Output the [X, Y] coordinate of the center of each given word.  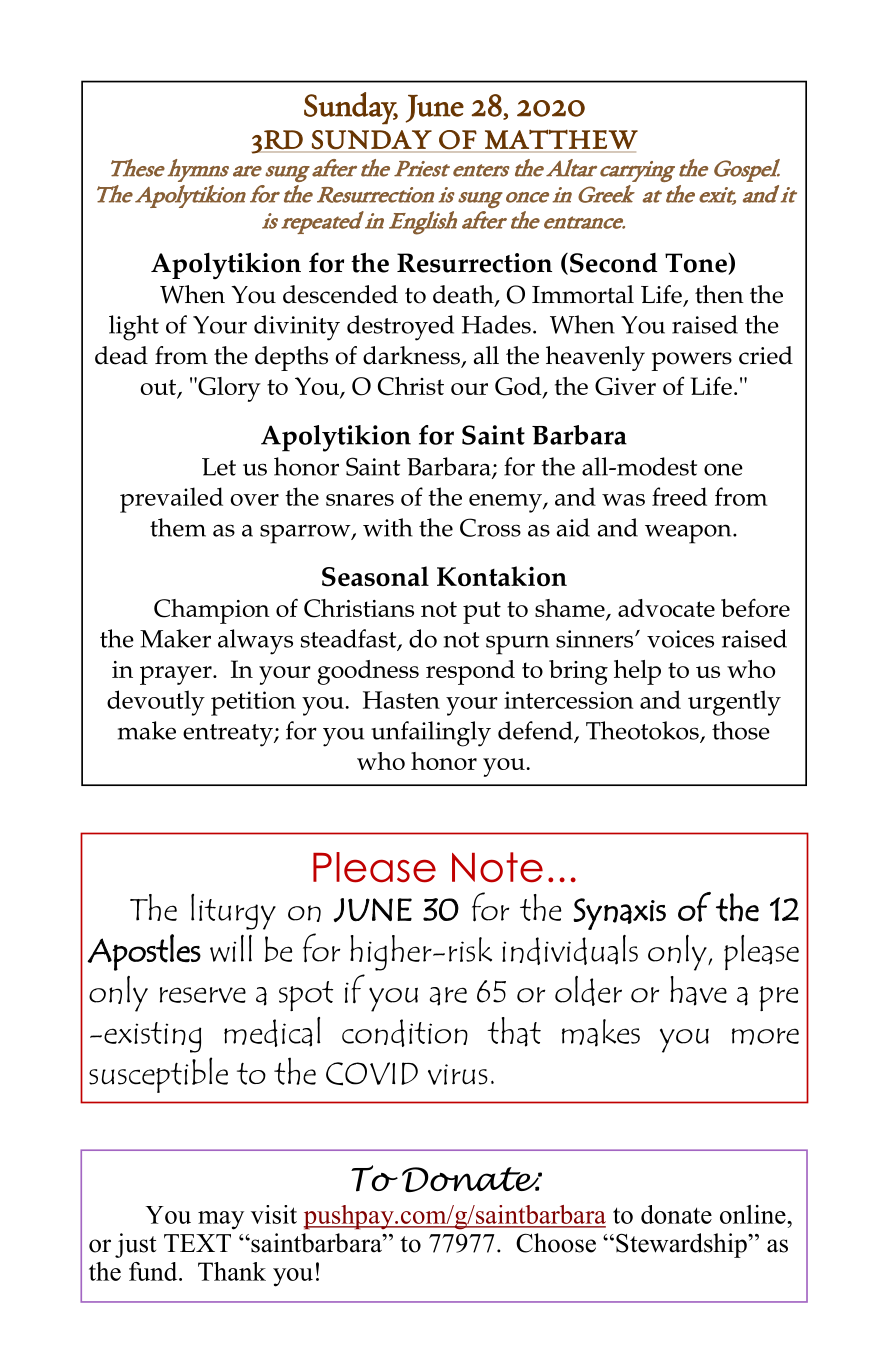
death [464, 295]
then [719, 294]
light [134, 328]
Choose [556, 1243]
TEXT [197, 1243]
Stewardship [682, 1245]
